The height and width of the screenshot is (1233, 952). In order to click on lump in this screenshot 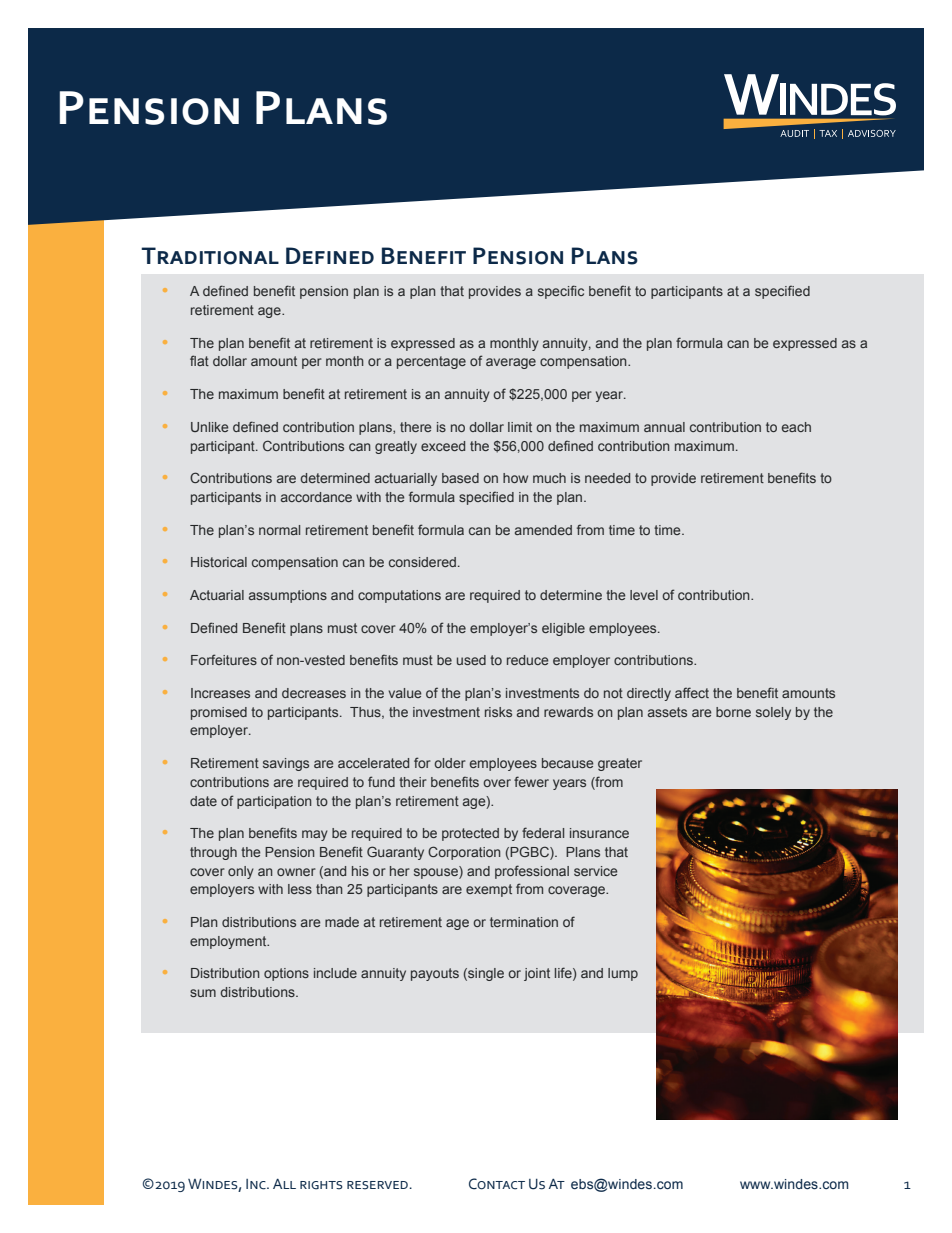, I will do `click(623, 974)`.
